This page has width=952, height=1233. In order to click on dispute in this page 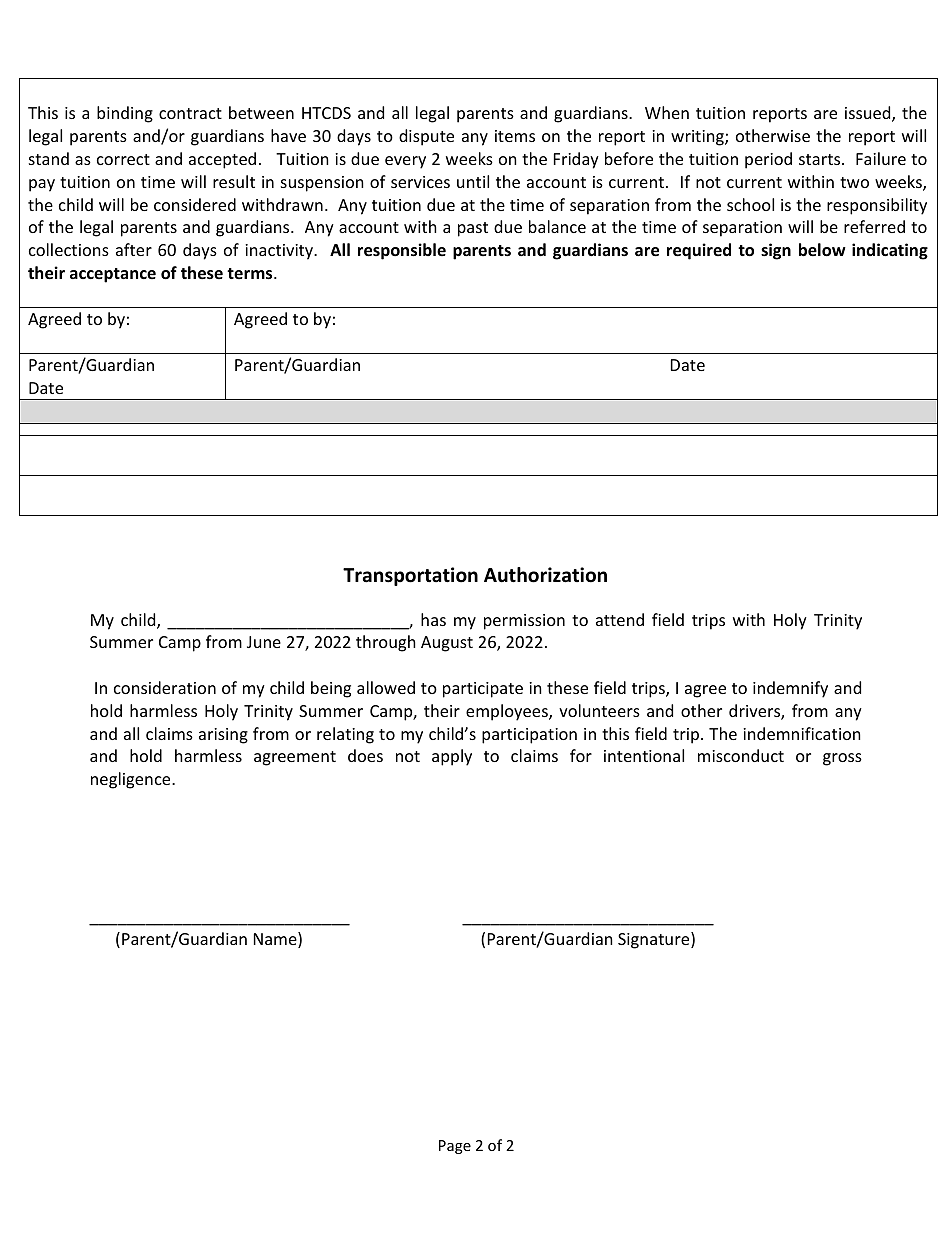, I will do `click(426, 137)`.
